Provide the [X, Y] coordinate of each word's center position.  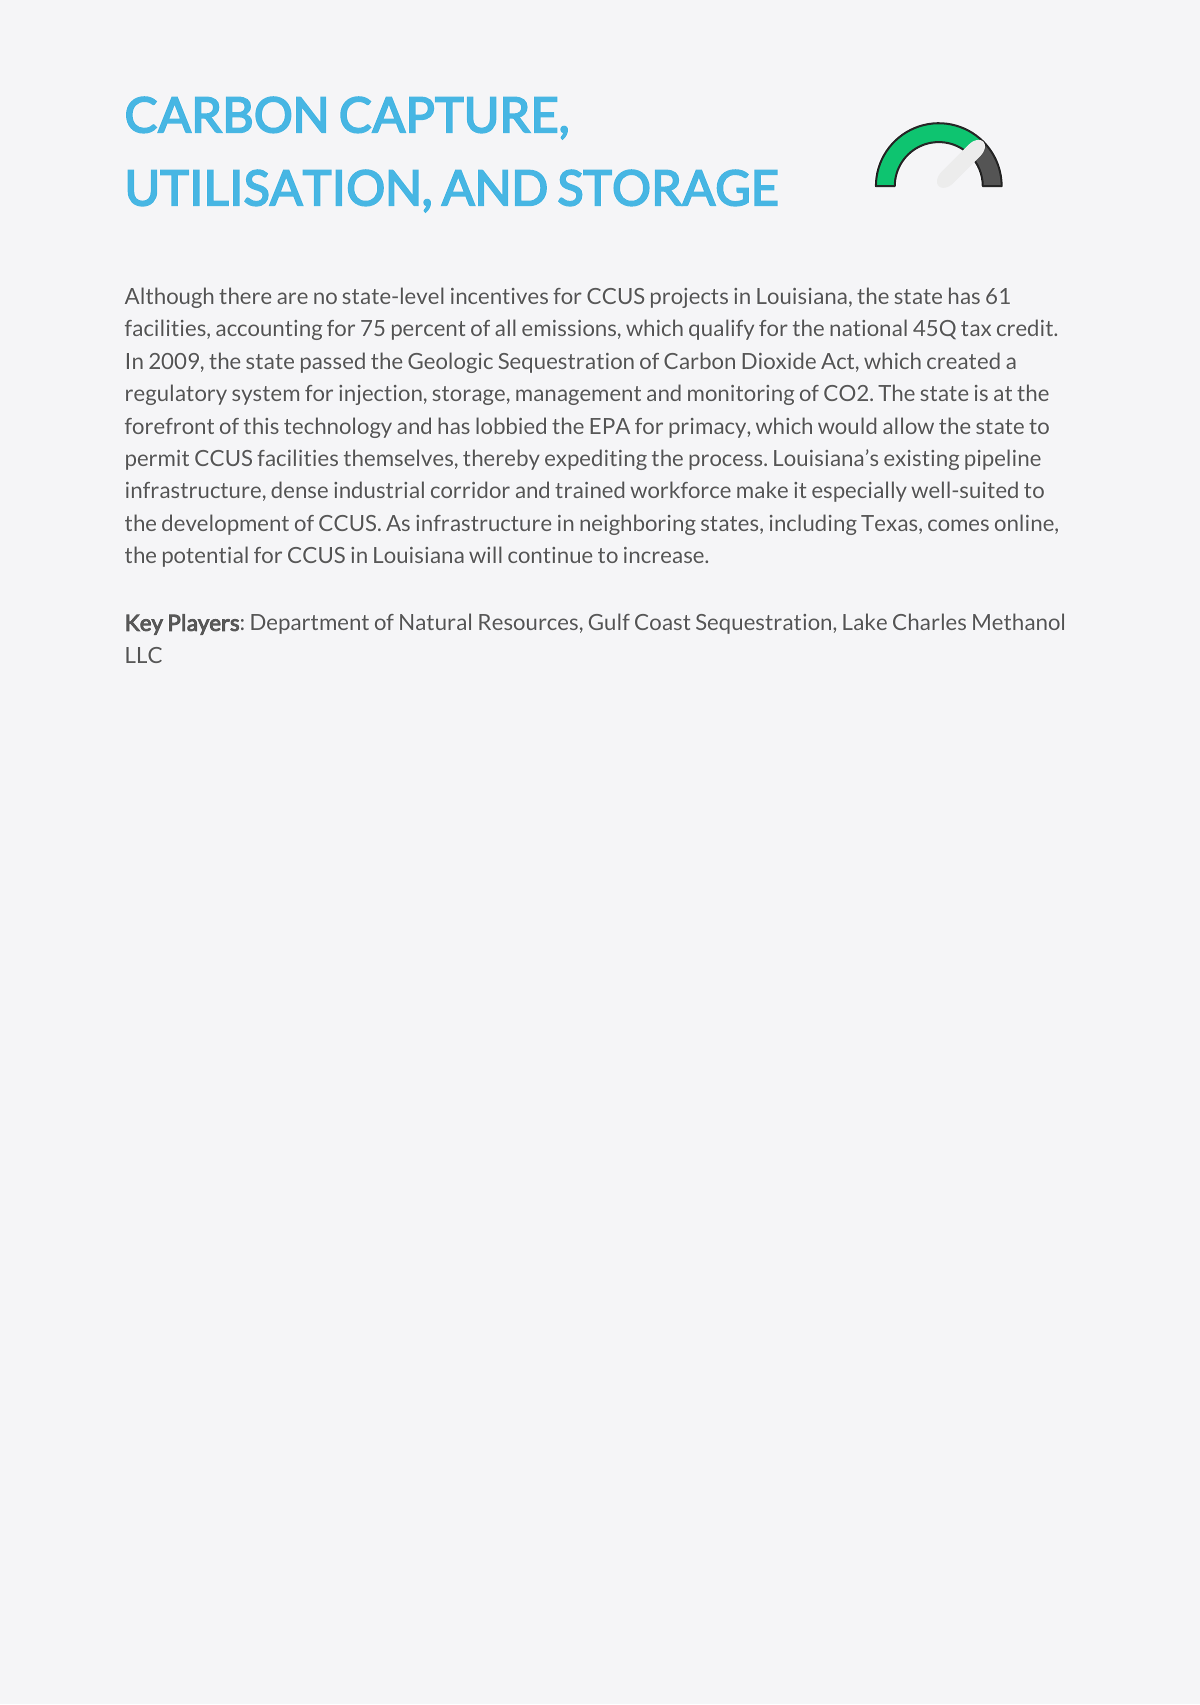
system [265, 395]
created [963, 360]
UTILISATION [273, 188]
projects [689, 298]
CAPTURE [448, 115]
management [578, 395]
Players [204, 624]
